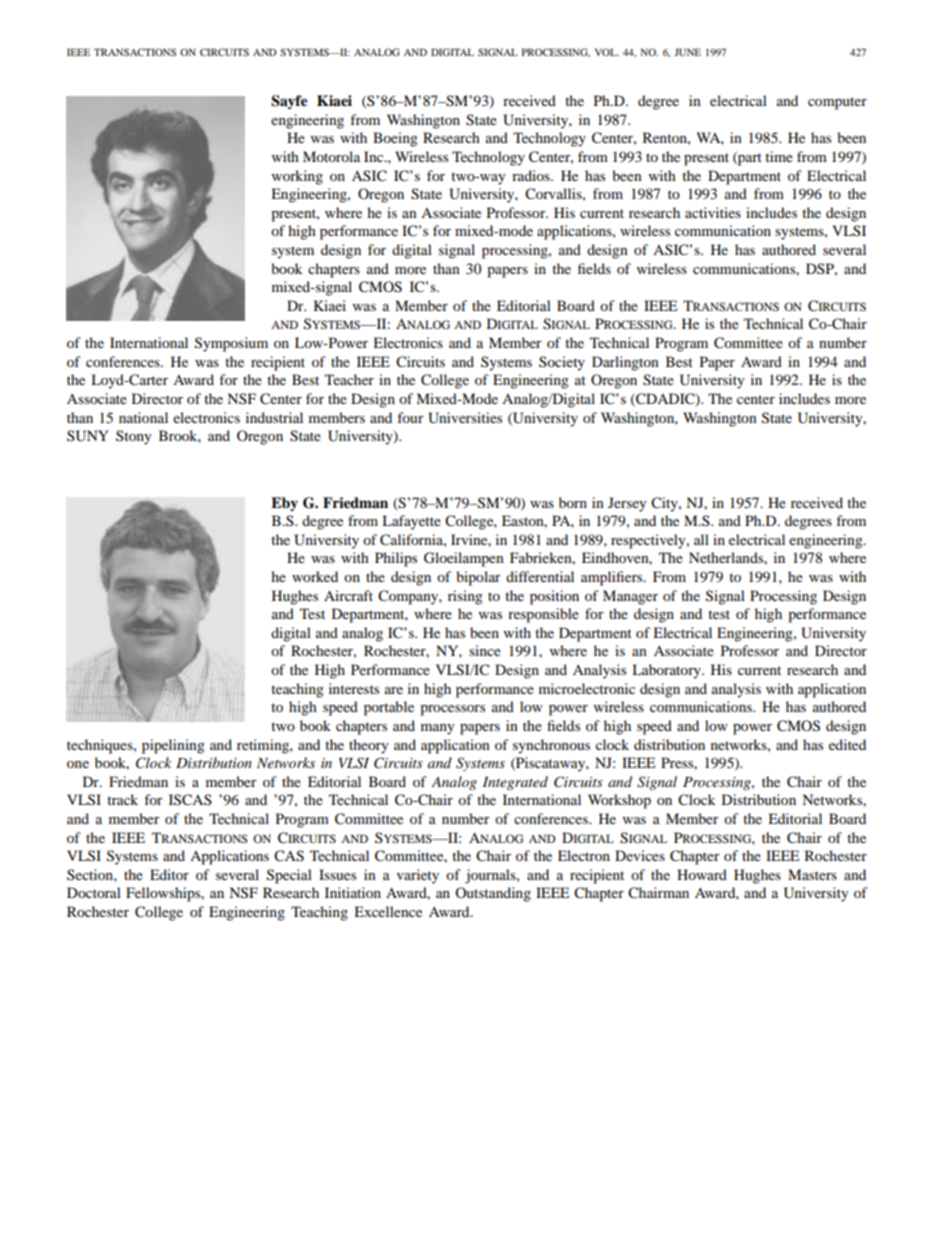 The height and width of the screenshot is (1233, 952). What do you see at coordinates (94, 892) in the screenshot?
I see `Doctoral` at bounding box center [94, 892].
